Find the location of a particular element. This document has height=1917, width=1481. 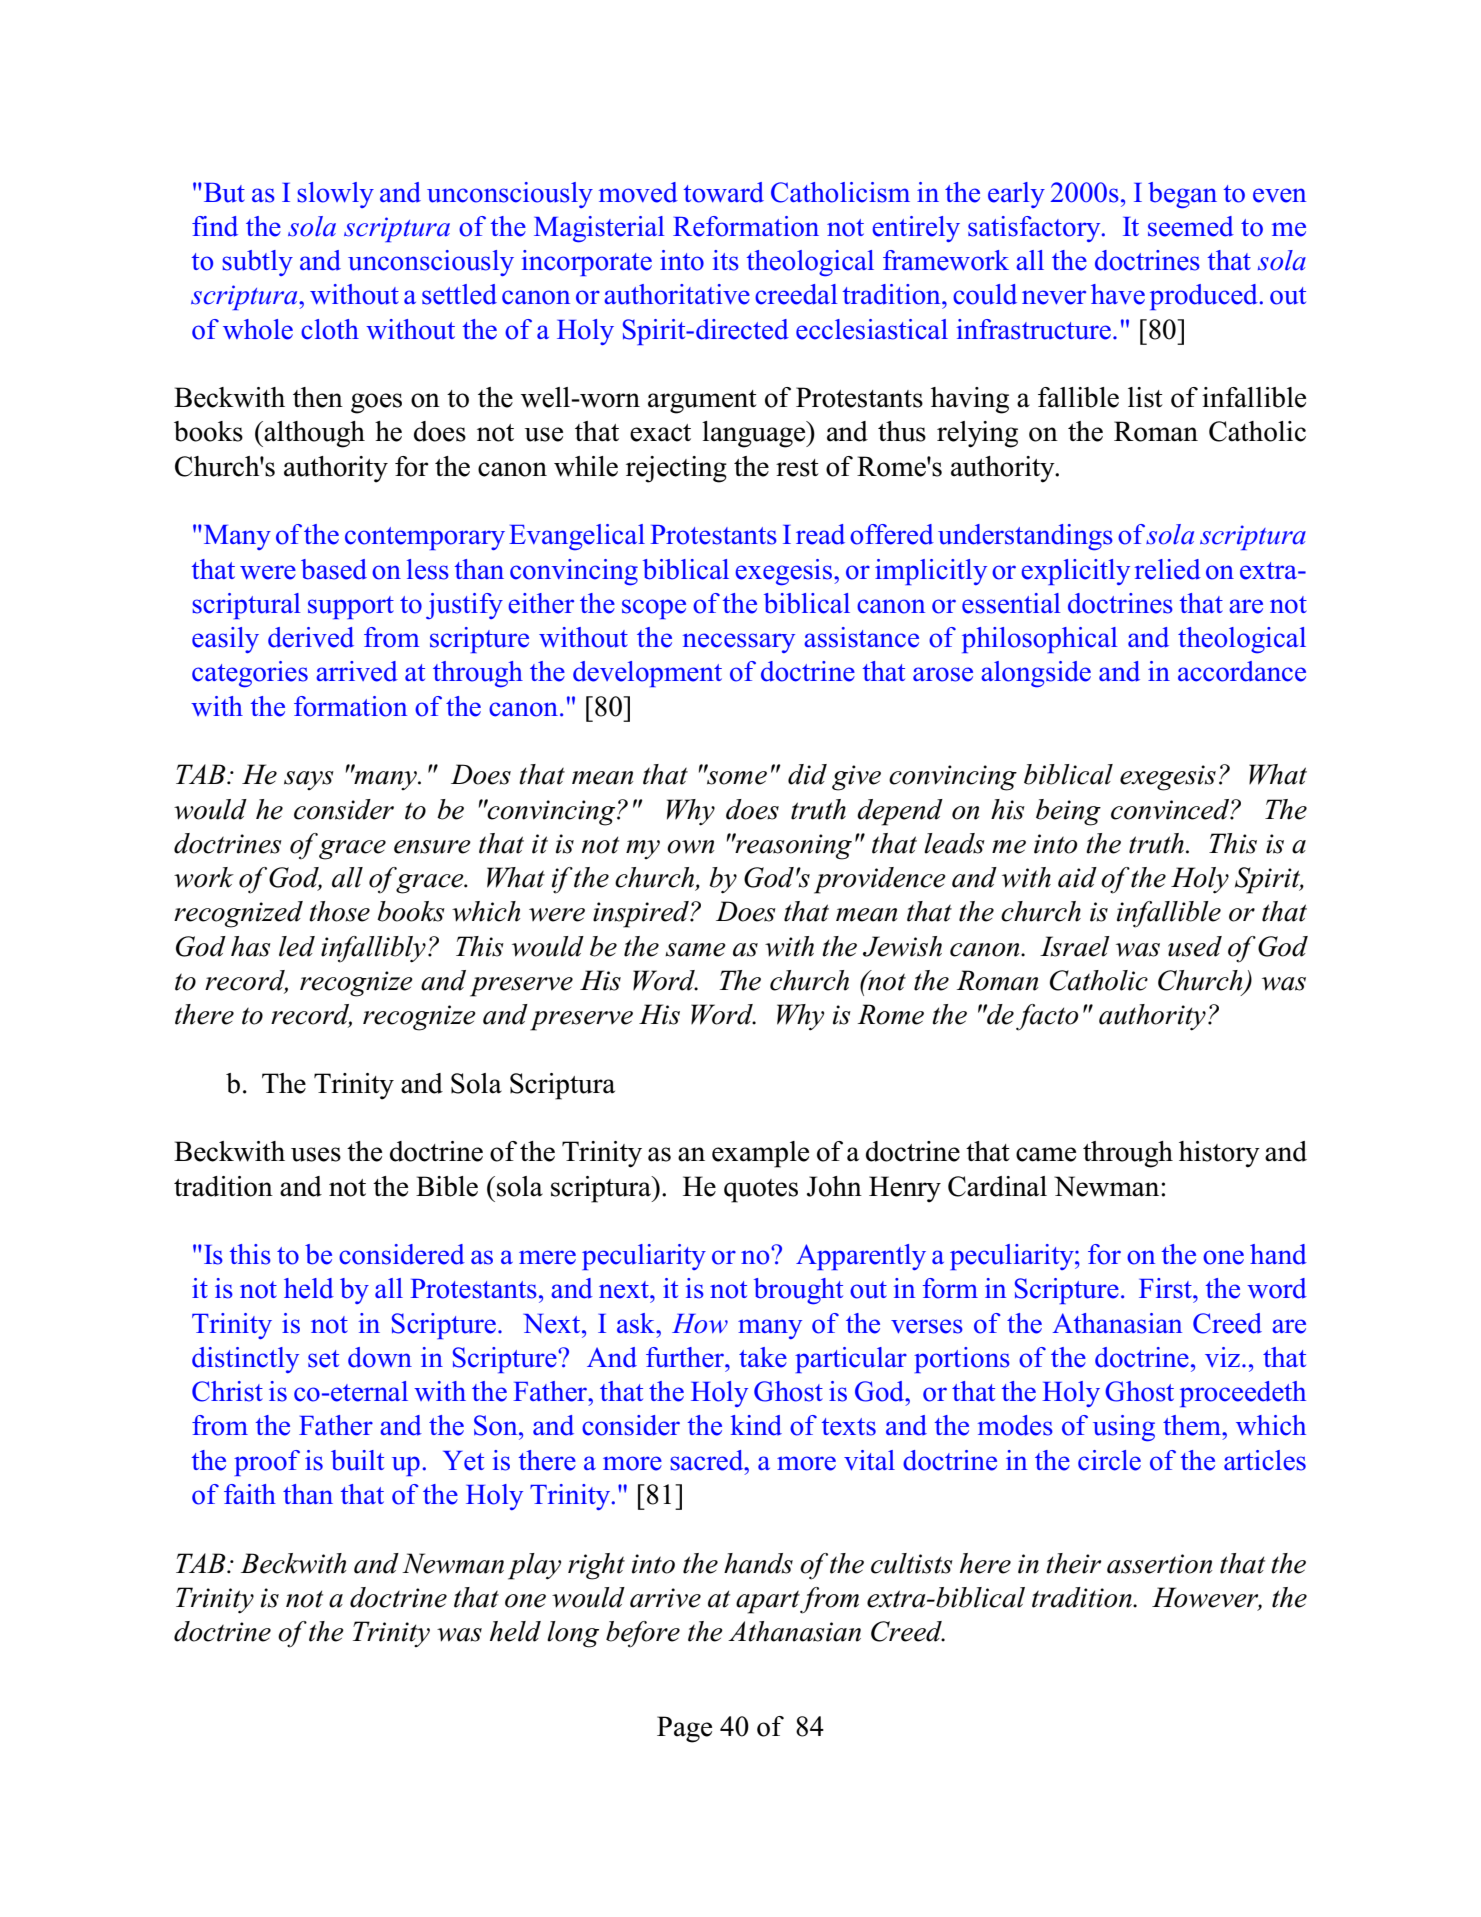

Page is located at coordinates (684, 1729).
